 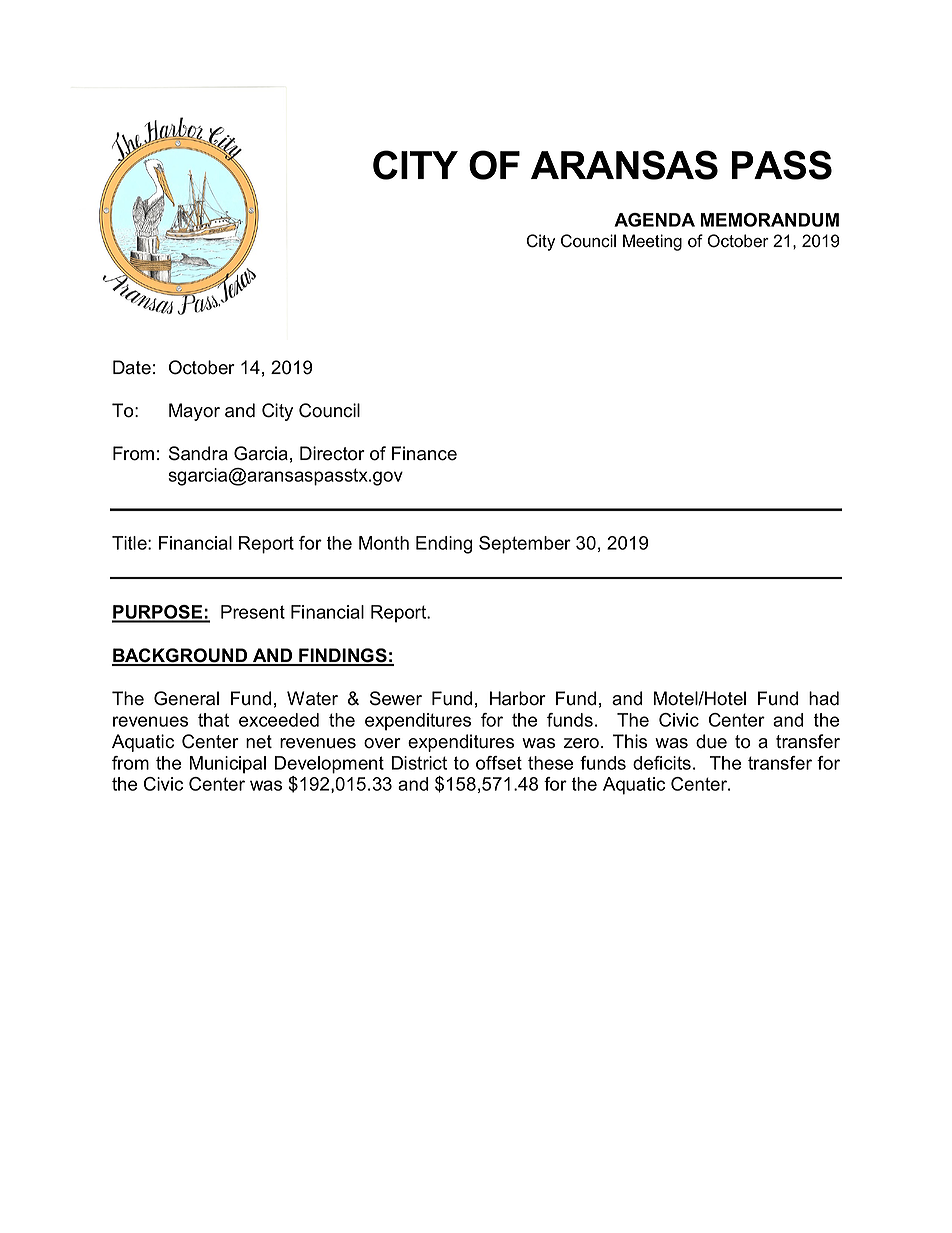 What do you see at coordinates (132, 367) in the screenshot?
I see `Date` at bounding box center [132, 367].
